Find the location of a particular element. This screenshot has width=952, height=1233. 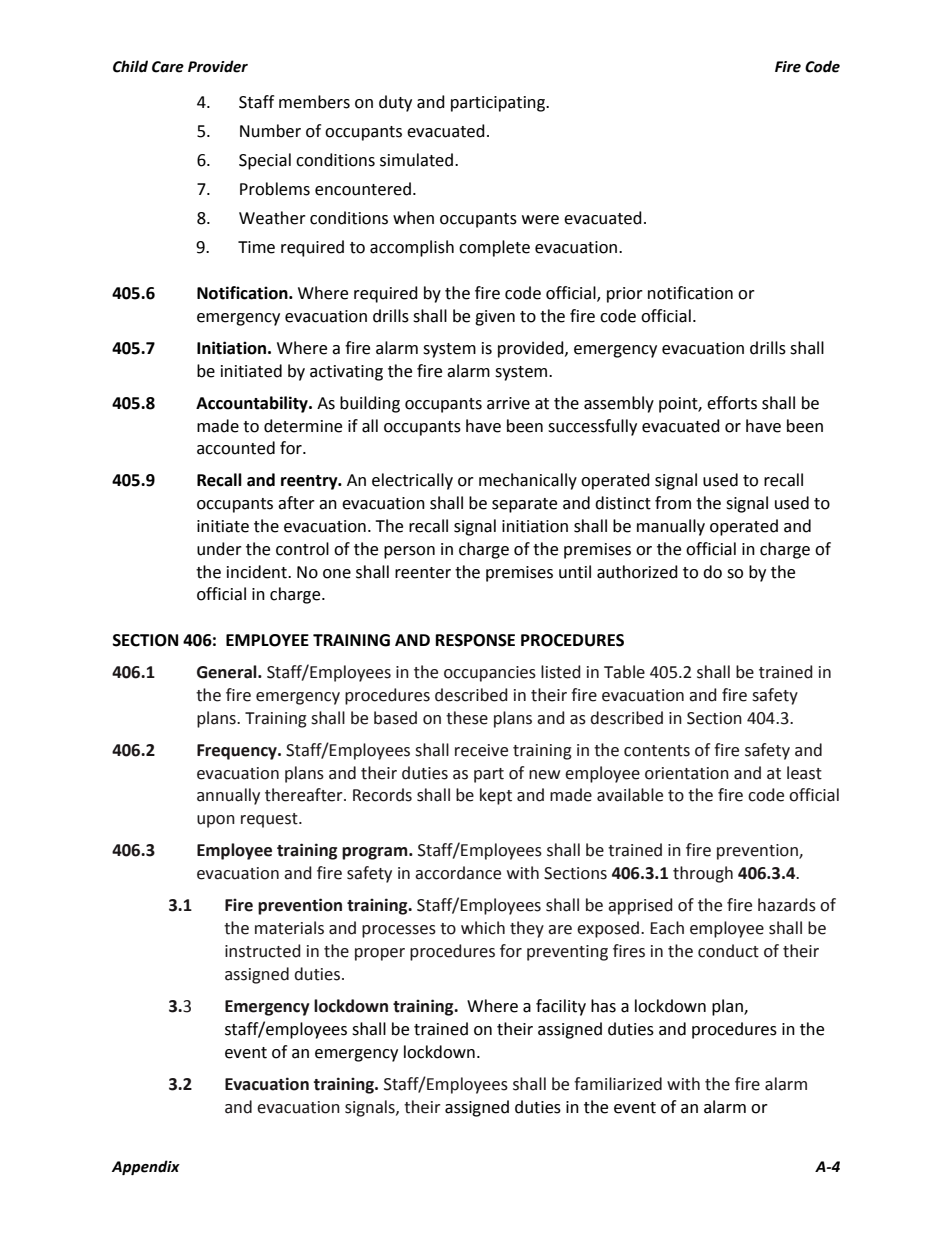

RESPONSE is located at coordinates (475, 640).
